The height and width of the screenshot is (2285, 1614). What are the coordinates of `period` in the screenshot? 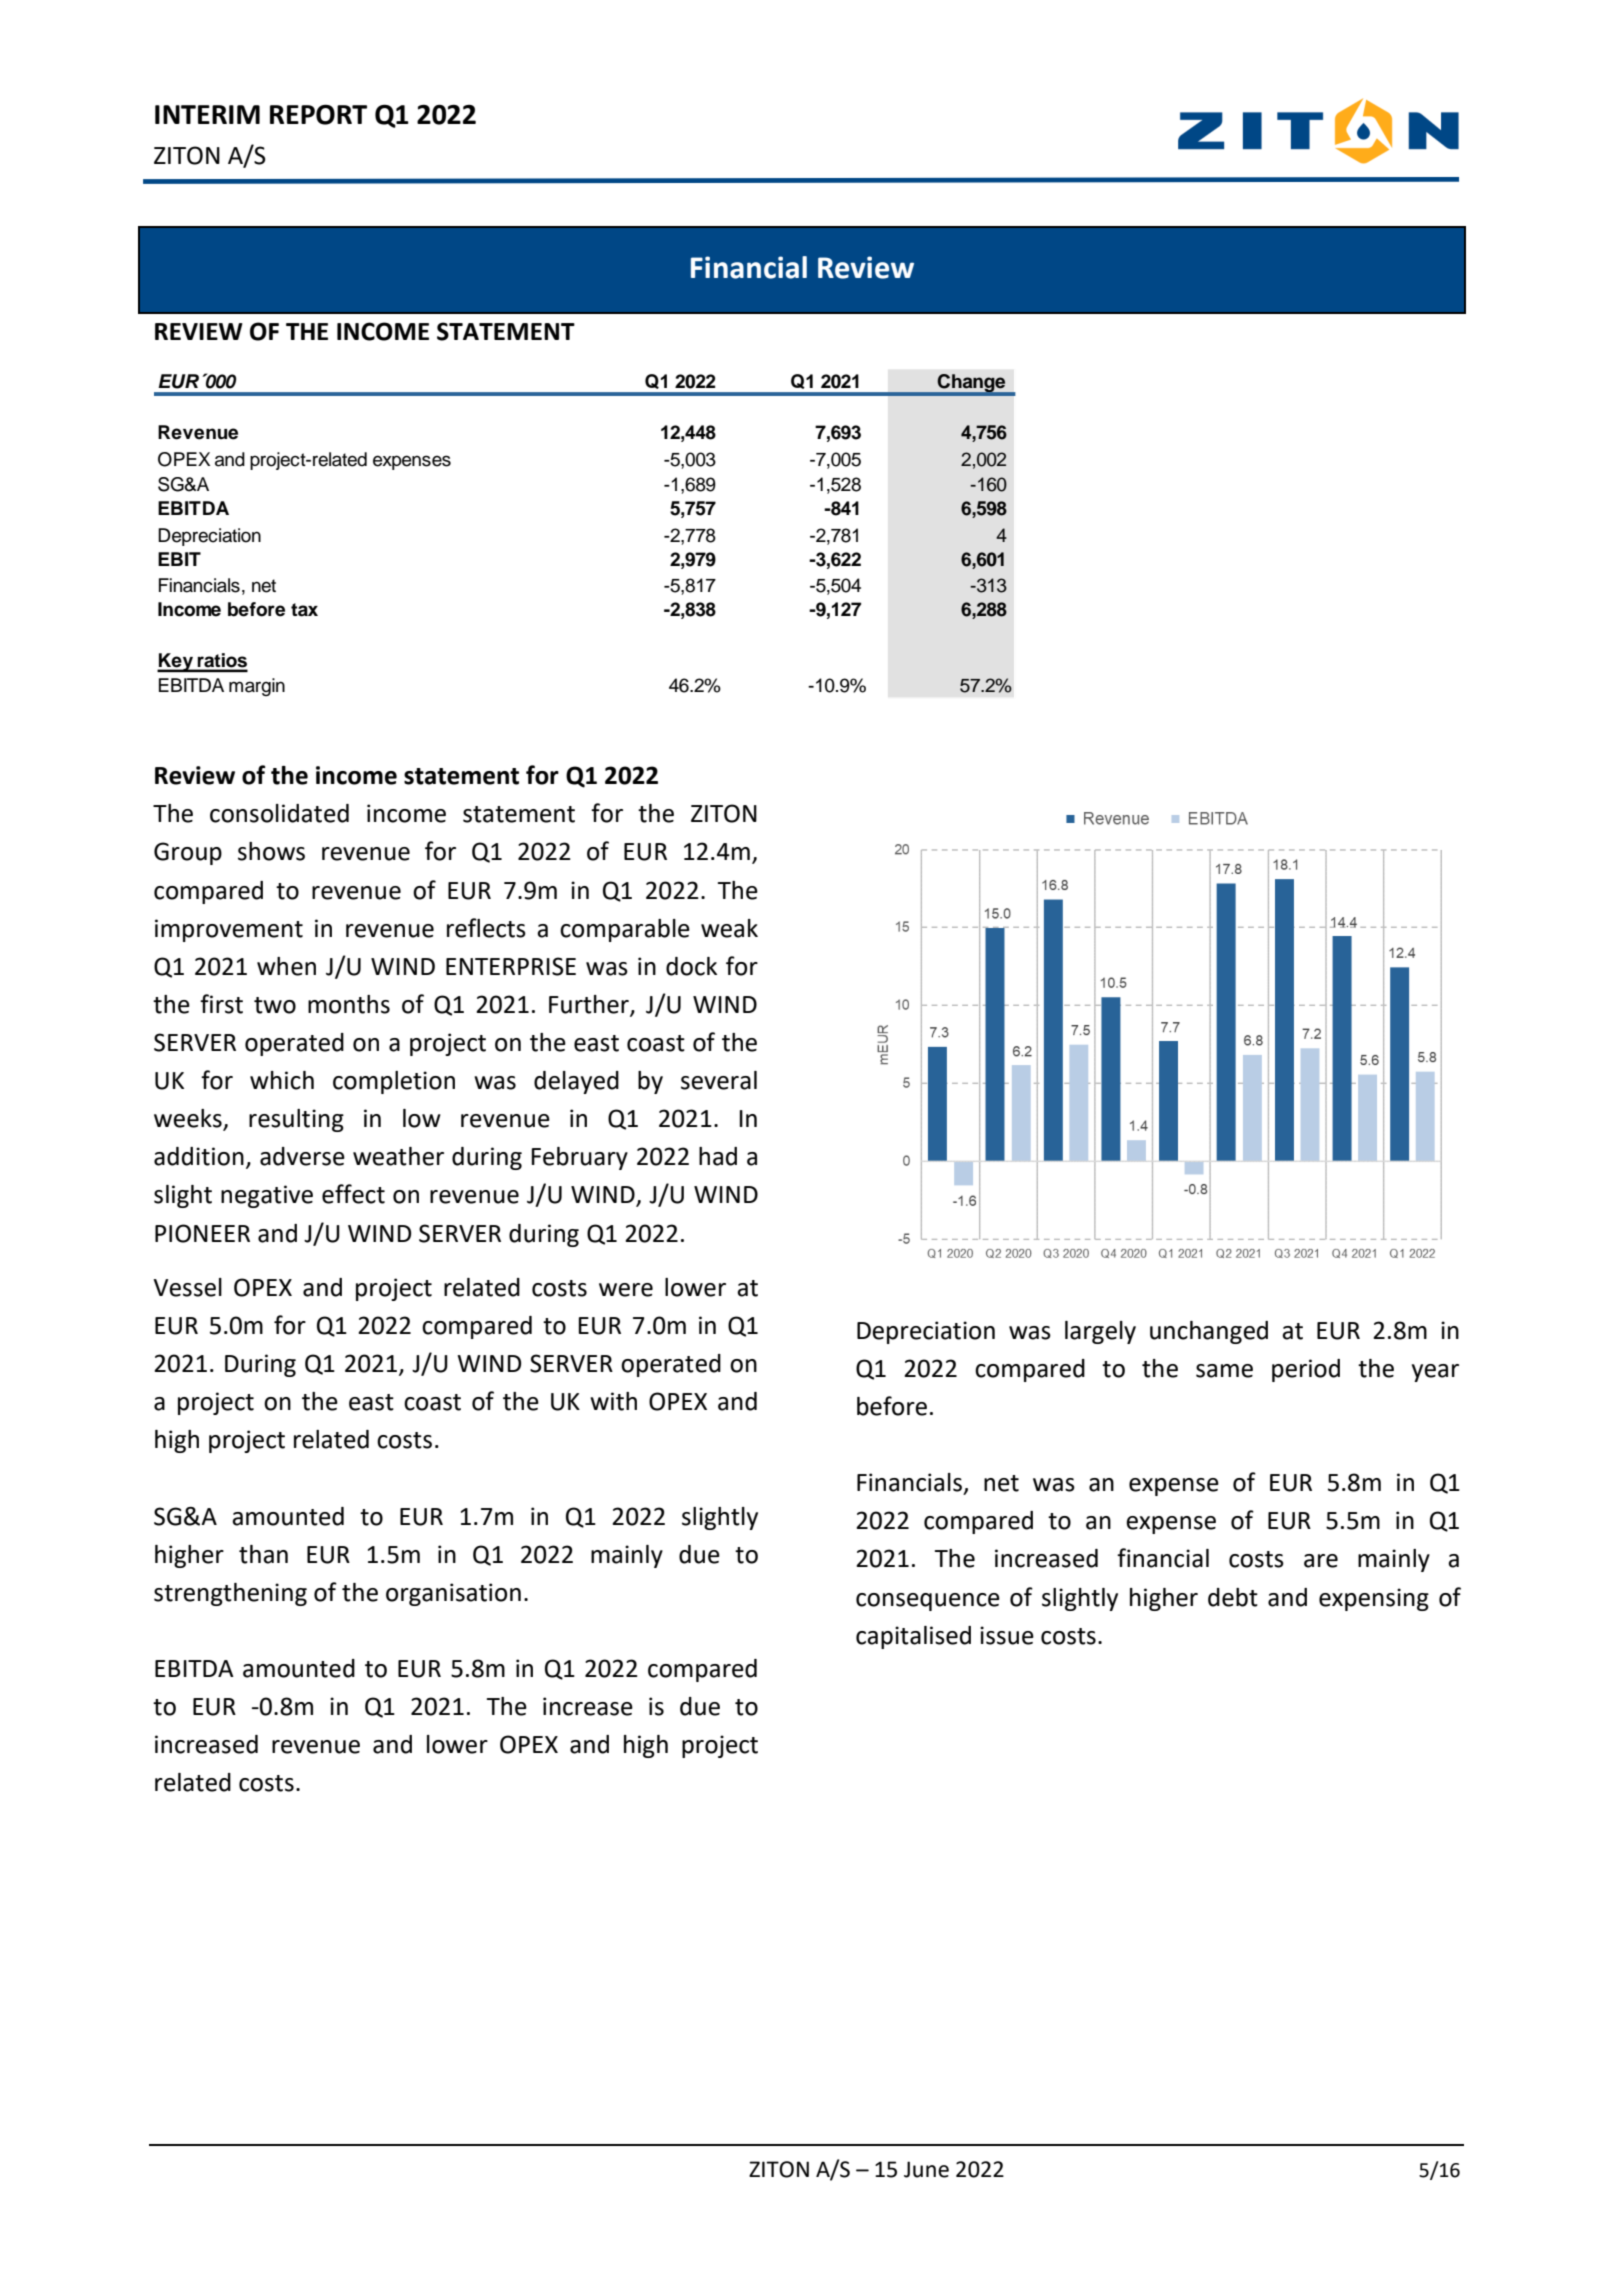 It's located at (1306, 1370).
